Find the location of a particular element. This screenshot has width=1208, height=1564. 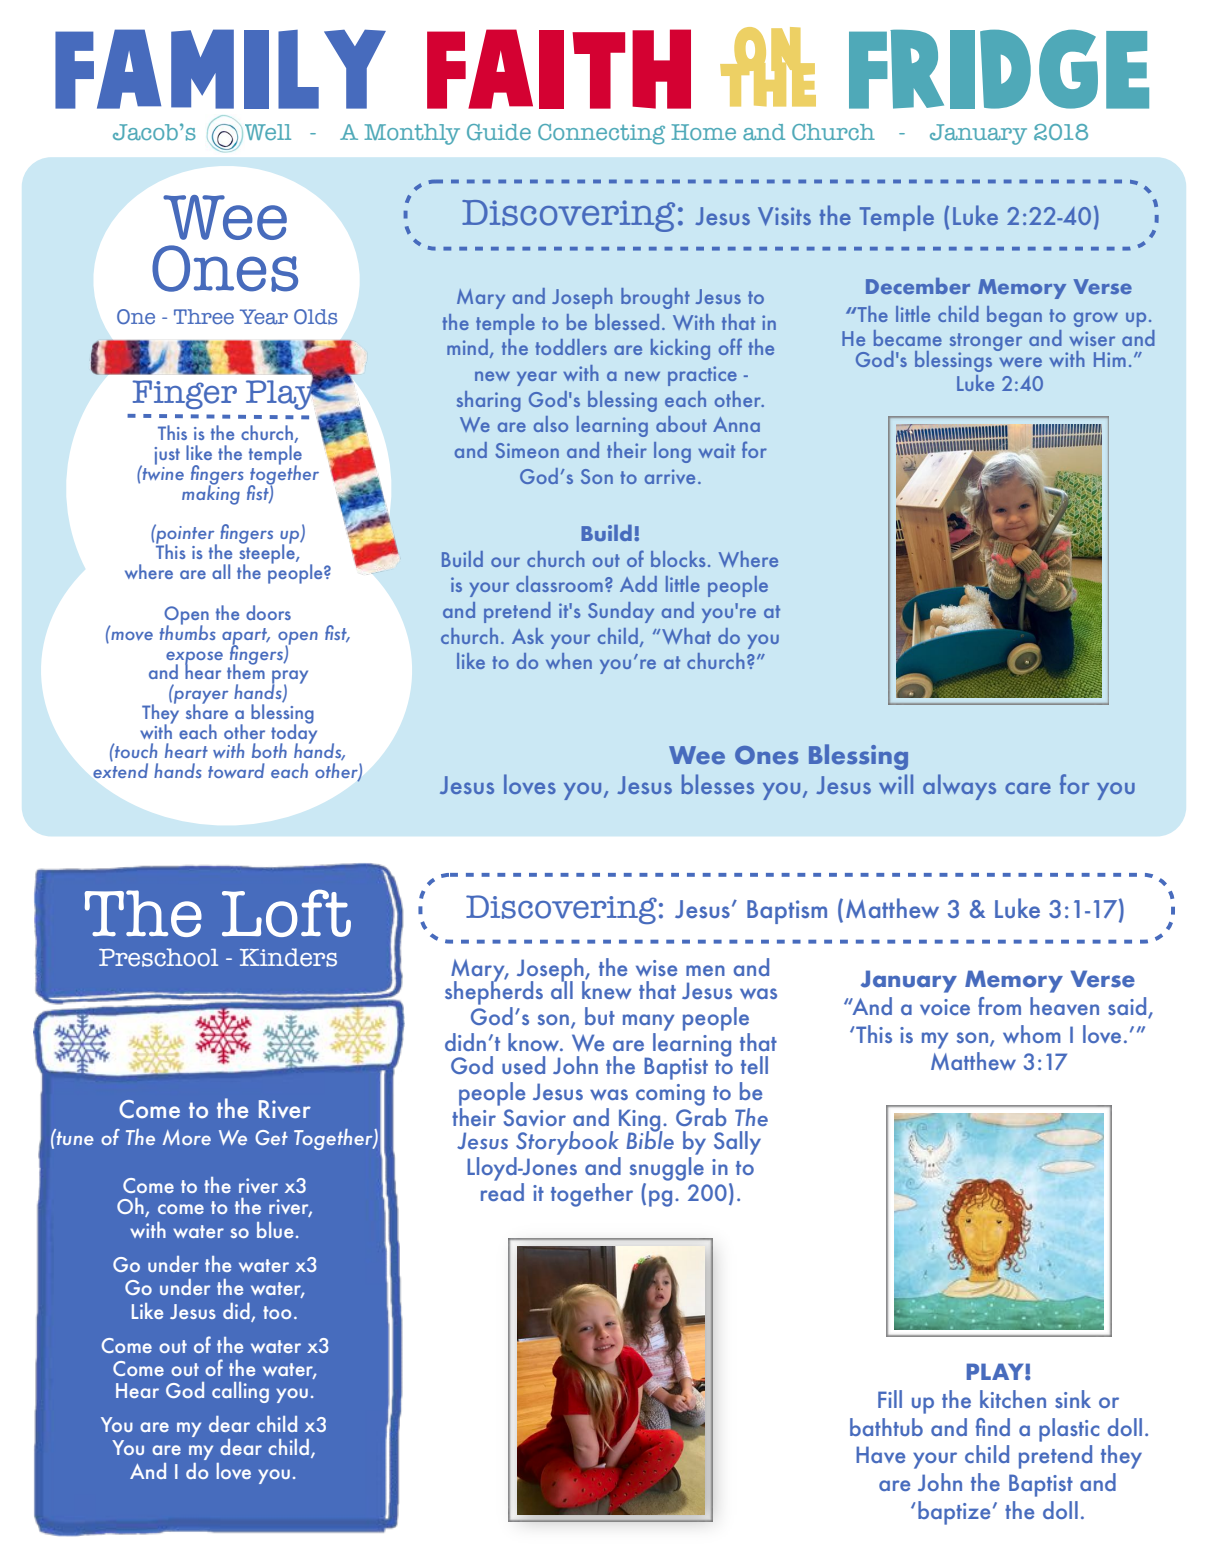

long is located at coordinates (672, 452).
